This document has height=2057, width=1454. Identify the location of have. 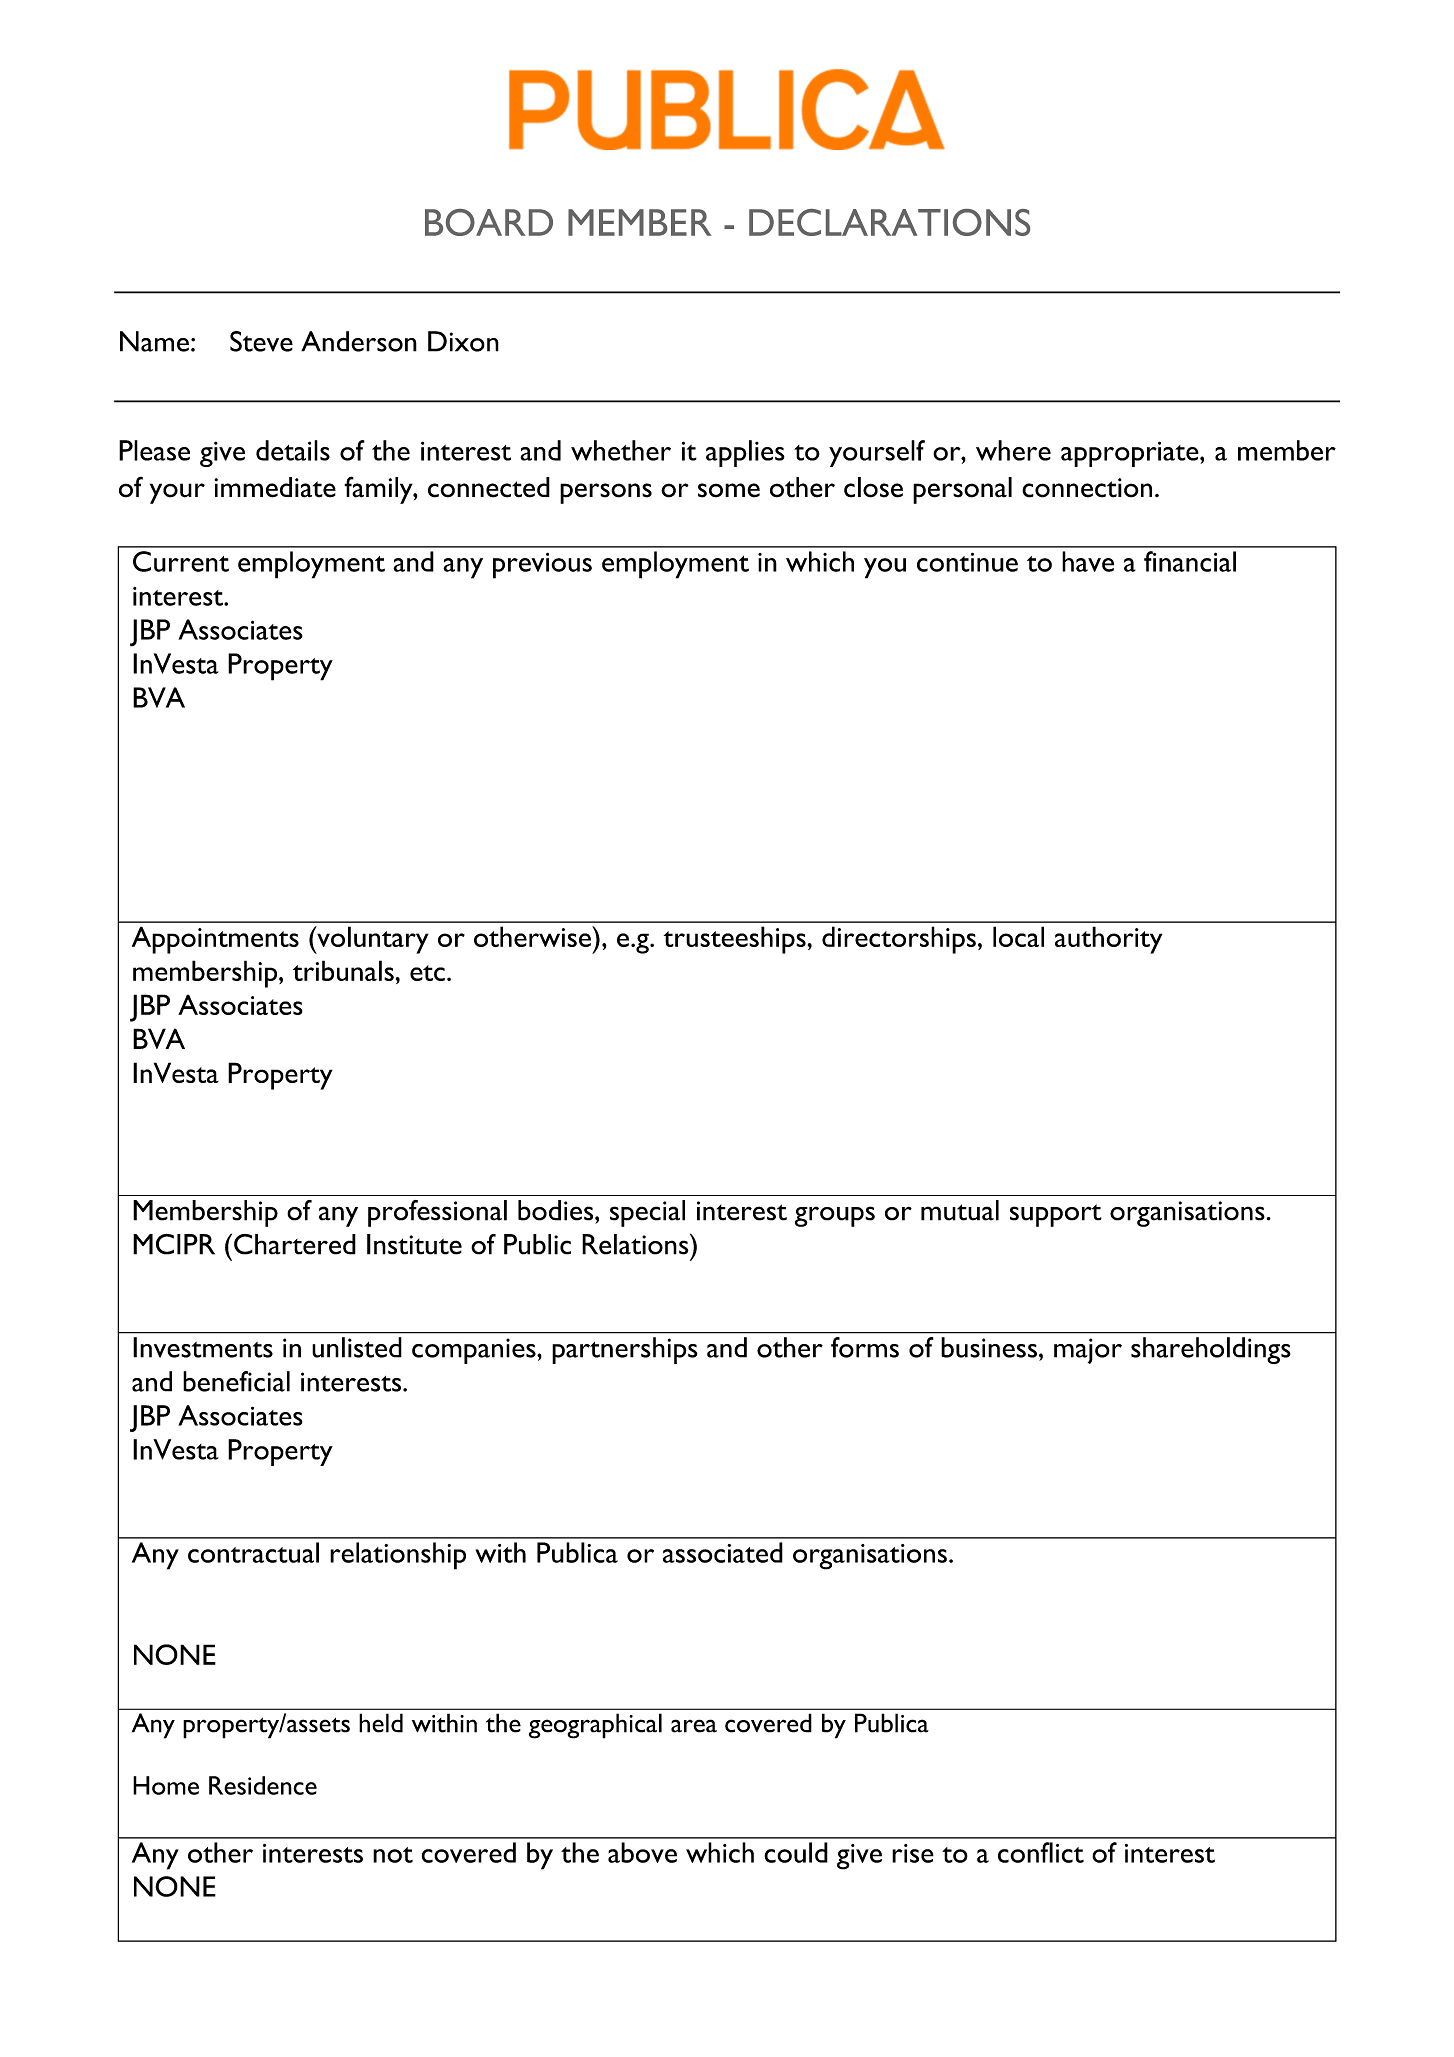
(1088, 561).
